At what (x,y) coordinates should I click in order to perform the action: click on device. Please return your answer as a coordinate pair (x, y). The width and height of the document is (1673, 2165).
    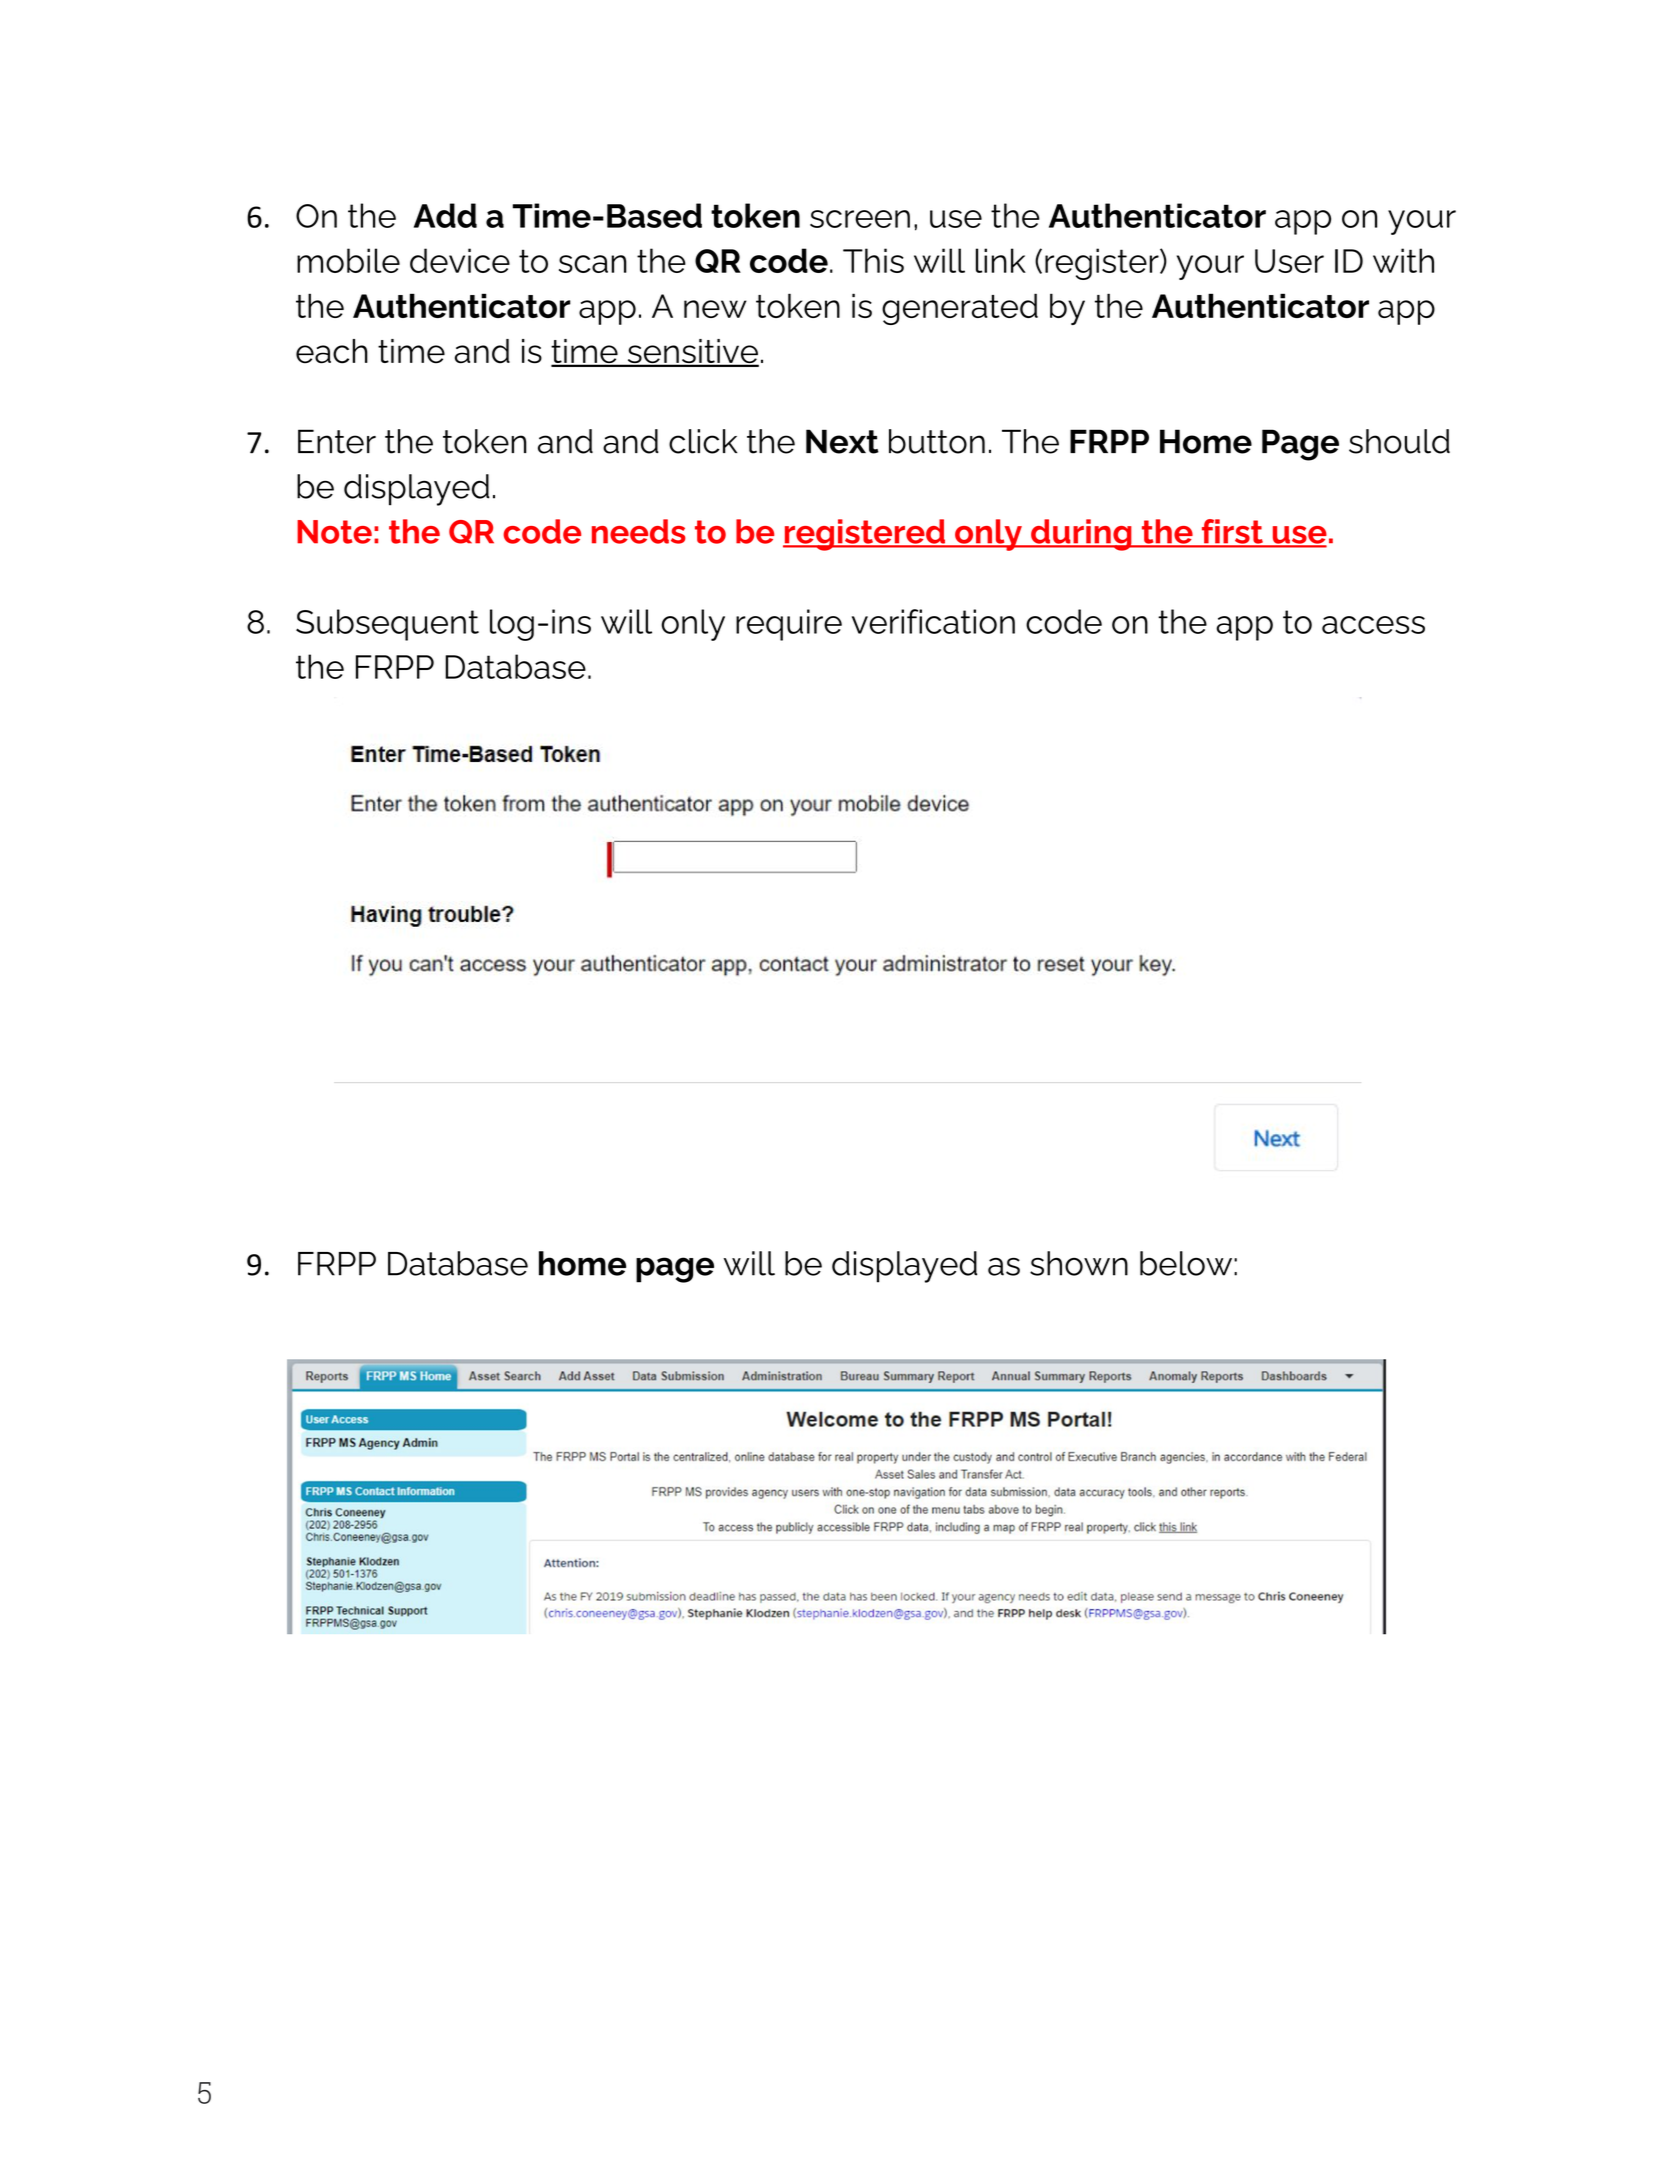
    Looking at the image, I should click on (460, 260).
